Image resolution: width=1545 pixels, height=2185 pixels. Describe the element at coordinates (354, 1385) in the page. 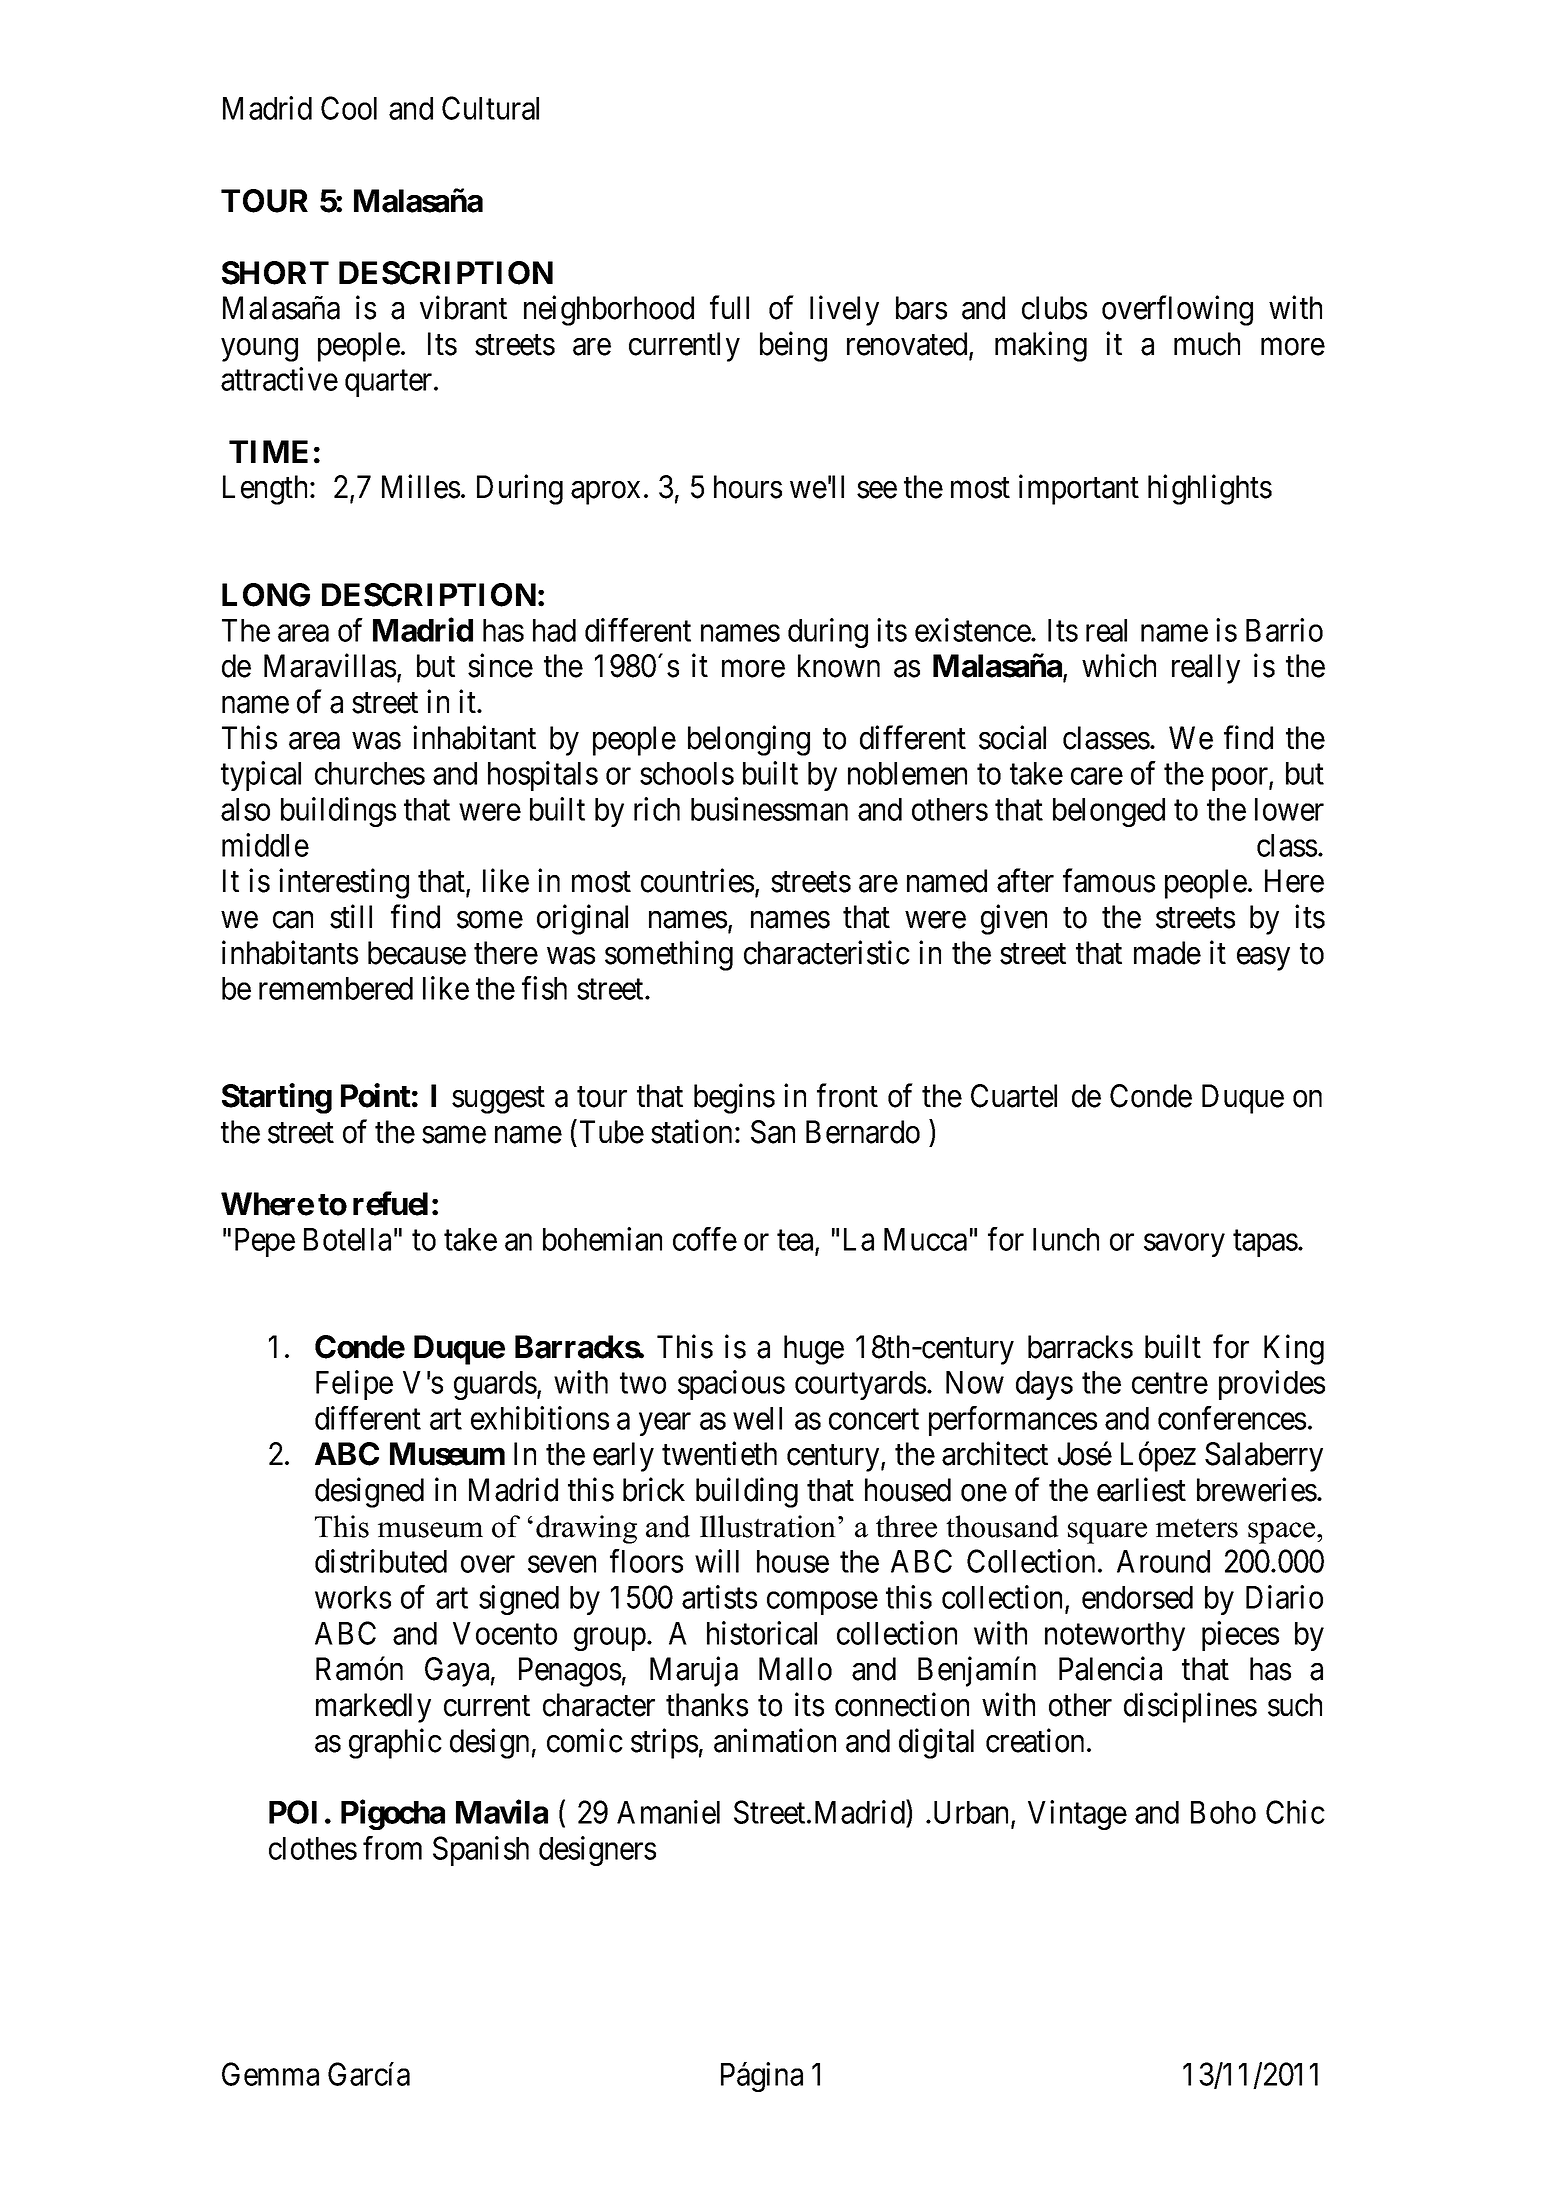

I see `Felipe` at that location.
